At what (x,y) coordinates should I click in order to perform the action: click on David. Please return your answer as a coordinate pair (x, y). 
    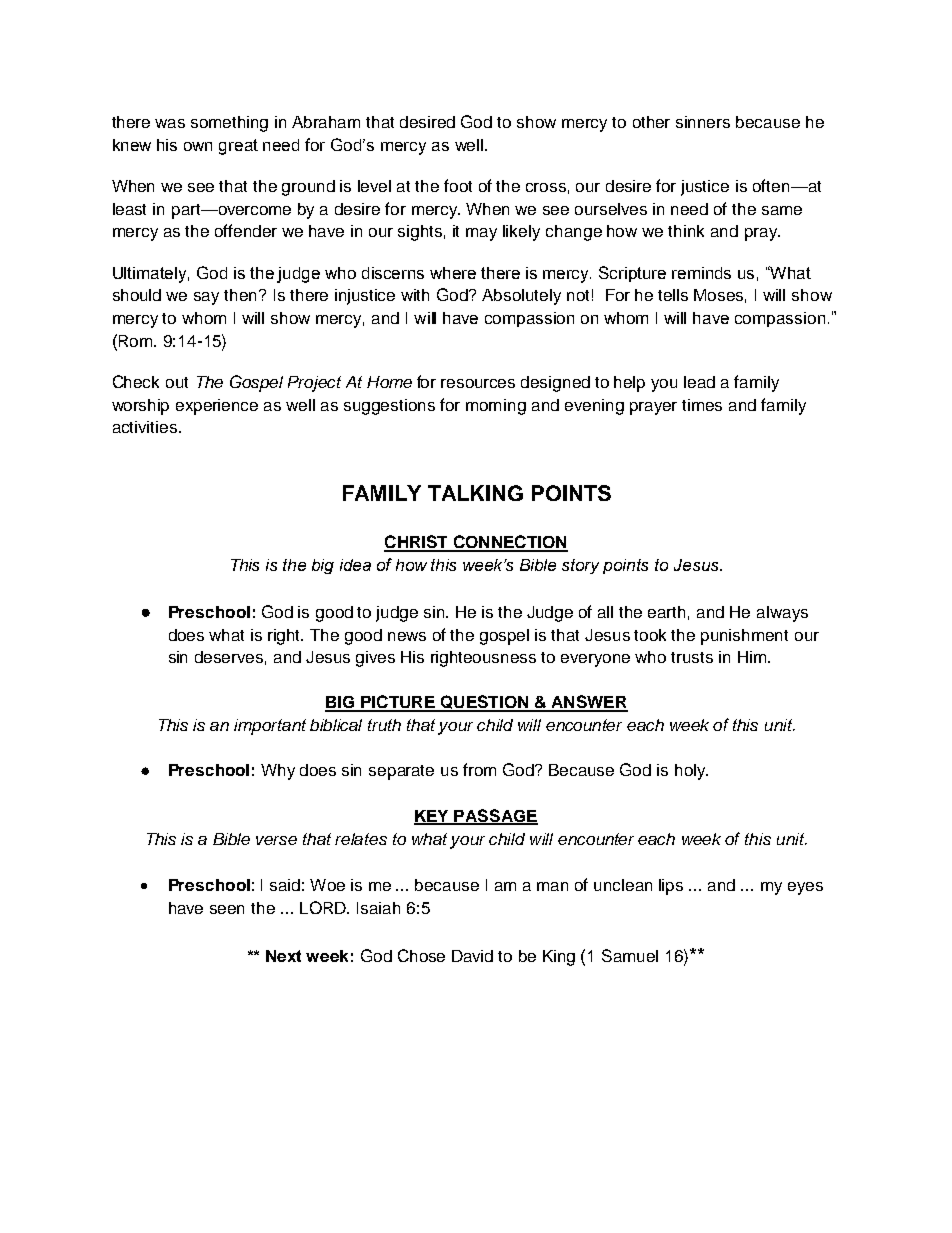
    Looking at the image, I should click on (472, 956).
